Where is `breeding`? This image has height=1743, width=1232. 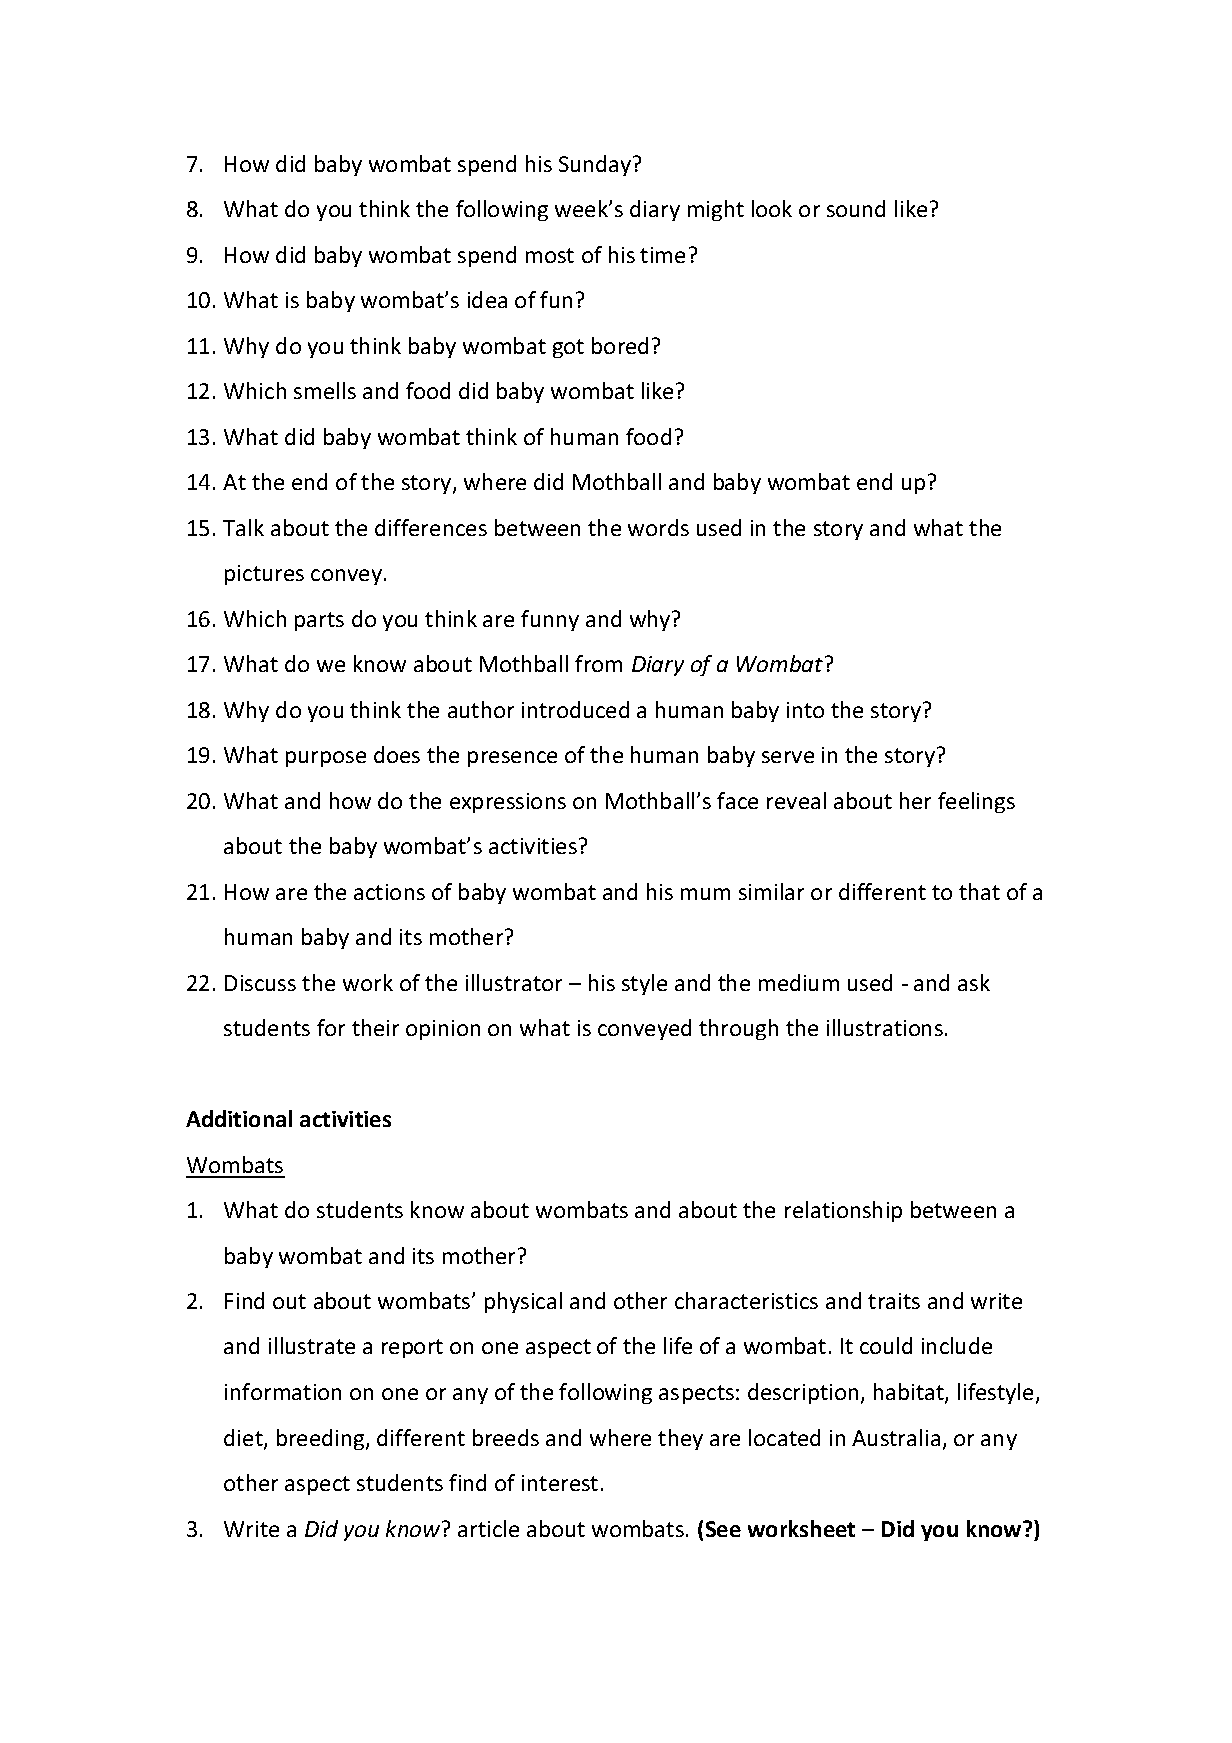
breeding is located at coordinates (322, 1439).
